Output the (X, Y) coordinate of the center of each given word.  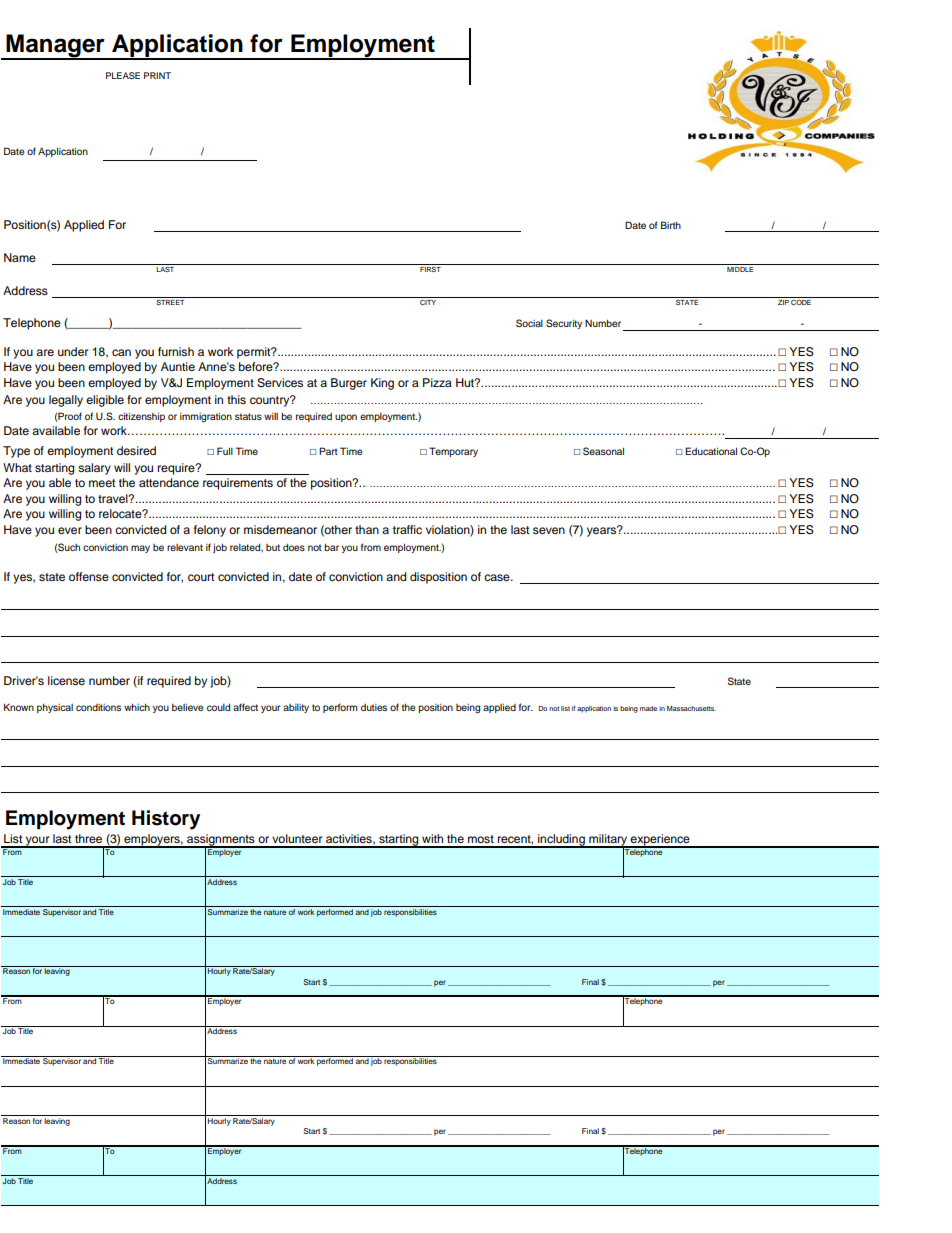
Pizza (437, 382)
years (603, 531)
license (66, 680)
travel (114, 498)
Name (20, 257)
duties (374, 707)
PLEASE (123, 75)
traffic (407, 529)
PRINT (157, 75)
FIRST (430, 268)
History (166, 820)
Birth (671, 225)
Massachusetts (691, 708)
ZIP (783, 301)
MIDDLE (740, 268)
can (121, 352)
